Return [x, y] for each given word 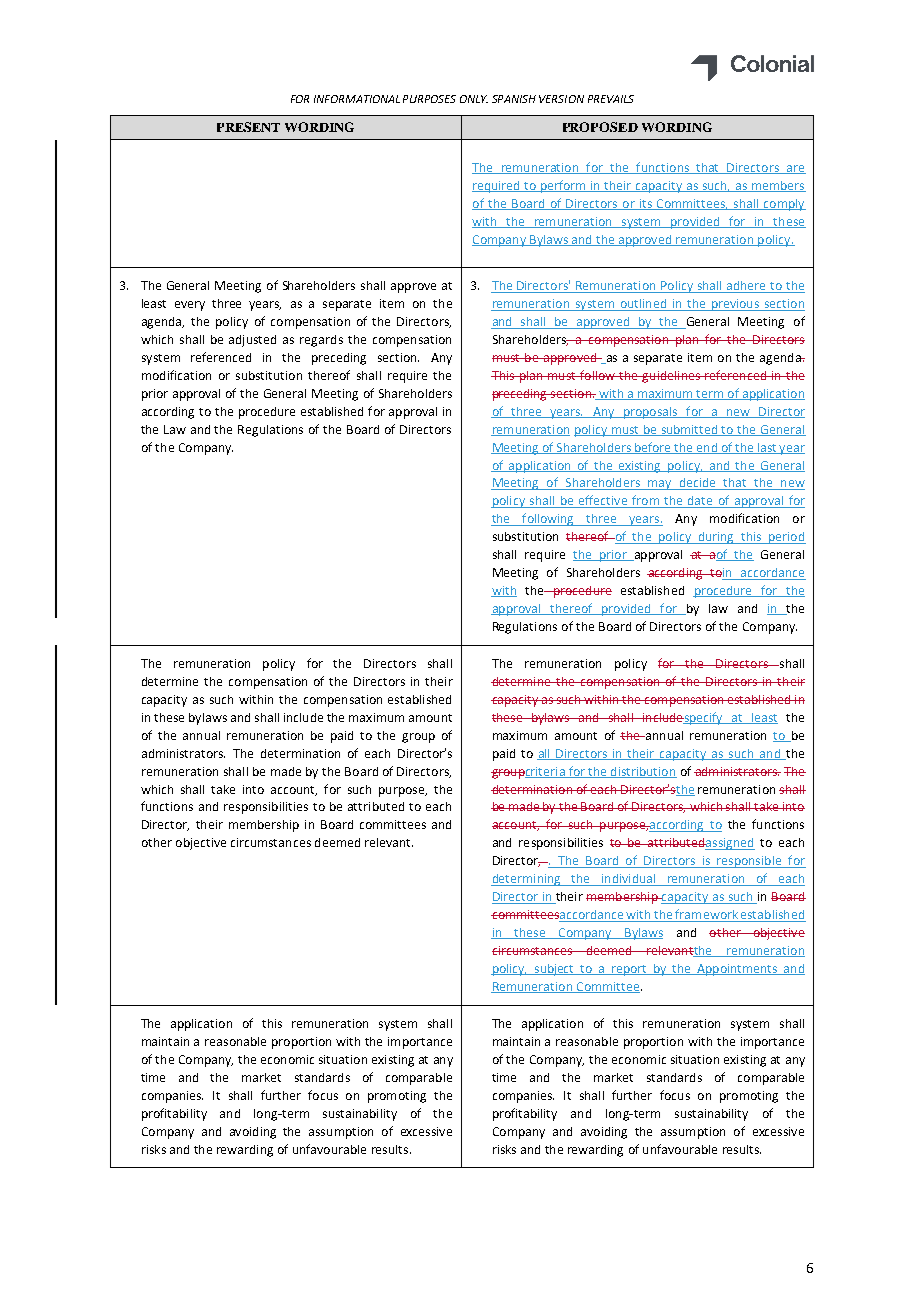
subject [554, 970]
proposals [650, 413]
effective [603, 501]
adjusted [252, 341]
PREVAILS [611, 99]
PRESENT [248, 127]
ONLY [474, 99]
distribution [642, 772]
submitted [689, 430]
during [716, 538]
